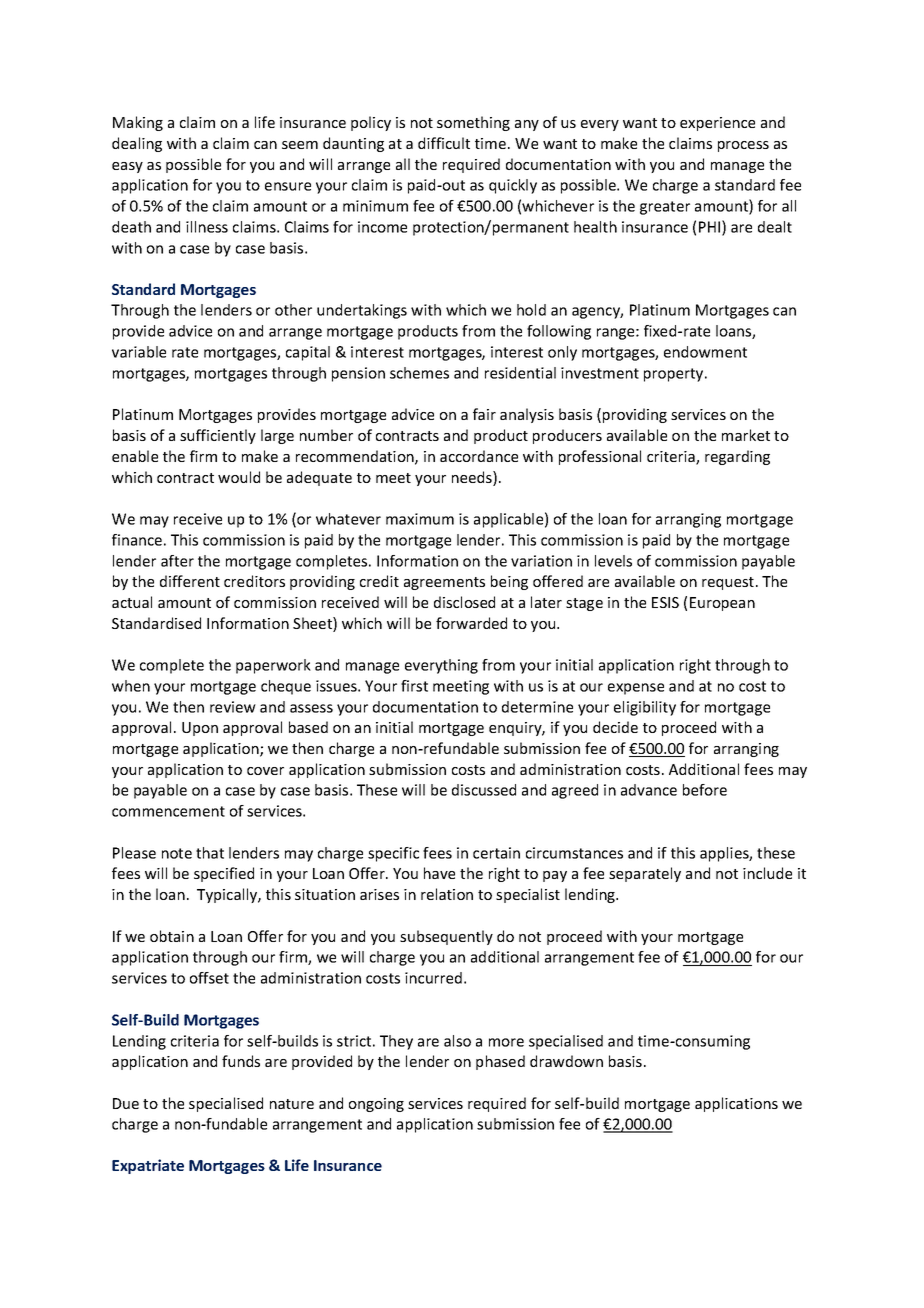 The image size is (924, 1308). I want to click on before, so click(705, 790).
